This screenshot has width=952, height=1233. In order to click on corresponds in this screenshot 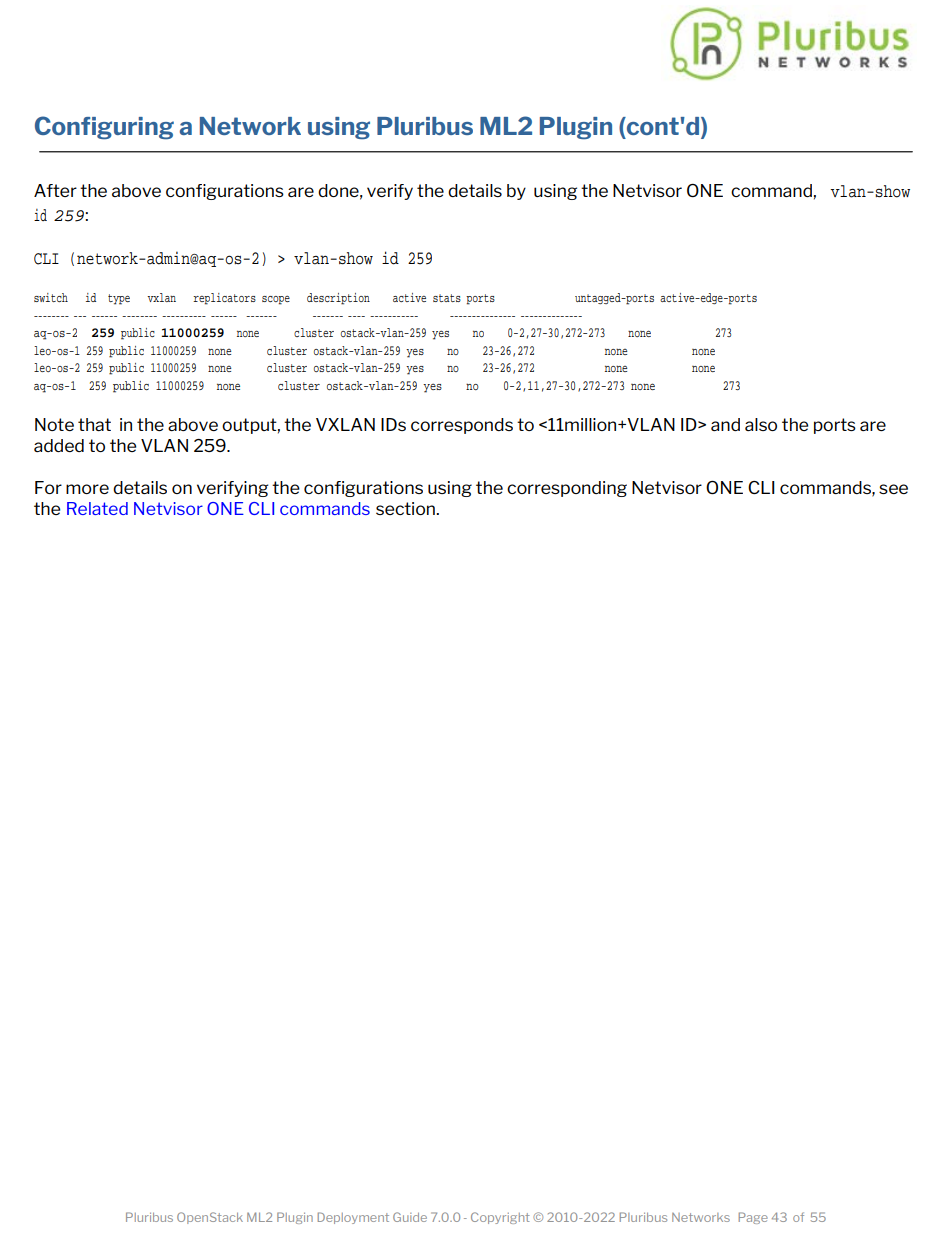, I will do `click(462, 426)`.
